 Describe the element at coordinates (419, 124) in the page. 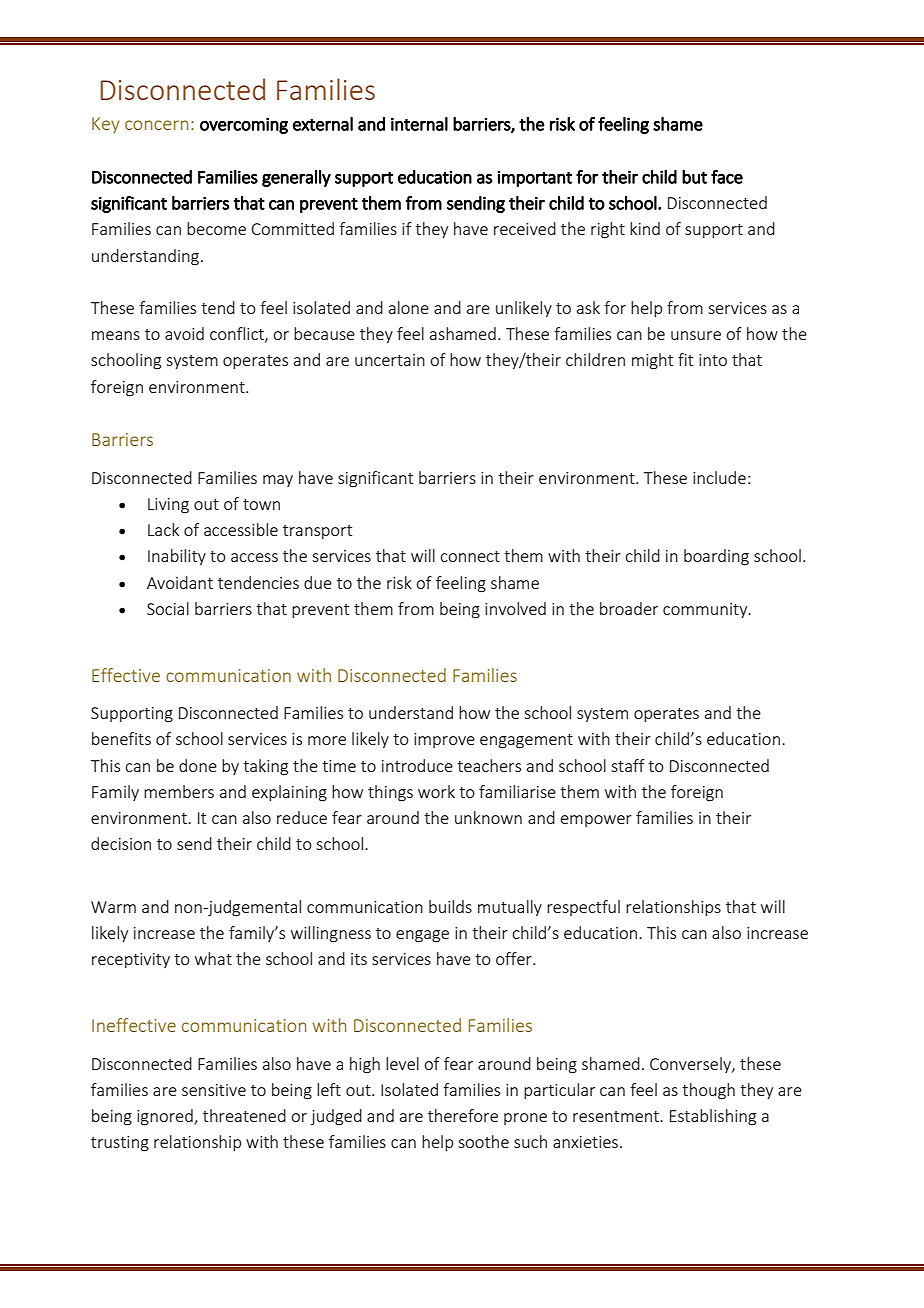

I see `internal` at that location.
